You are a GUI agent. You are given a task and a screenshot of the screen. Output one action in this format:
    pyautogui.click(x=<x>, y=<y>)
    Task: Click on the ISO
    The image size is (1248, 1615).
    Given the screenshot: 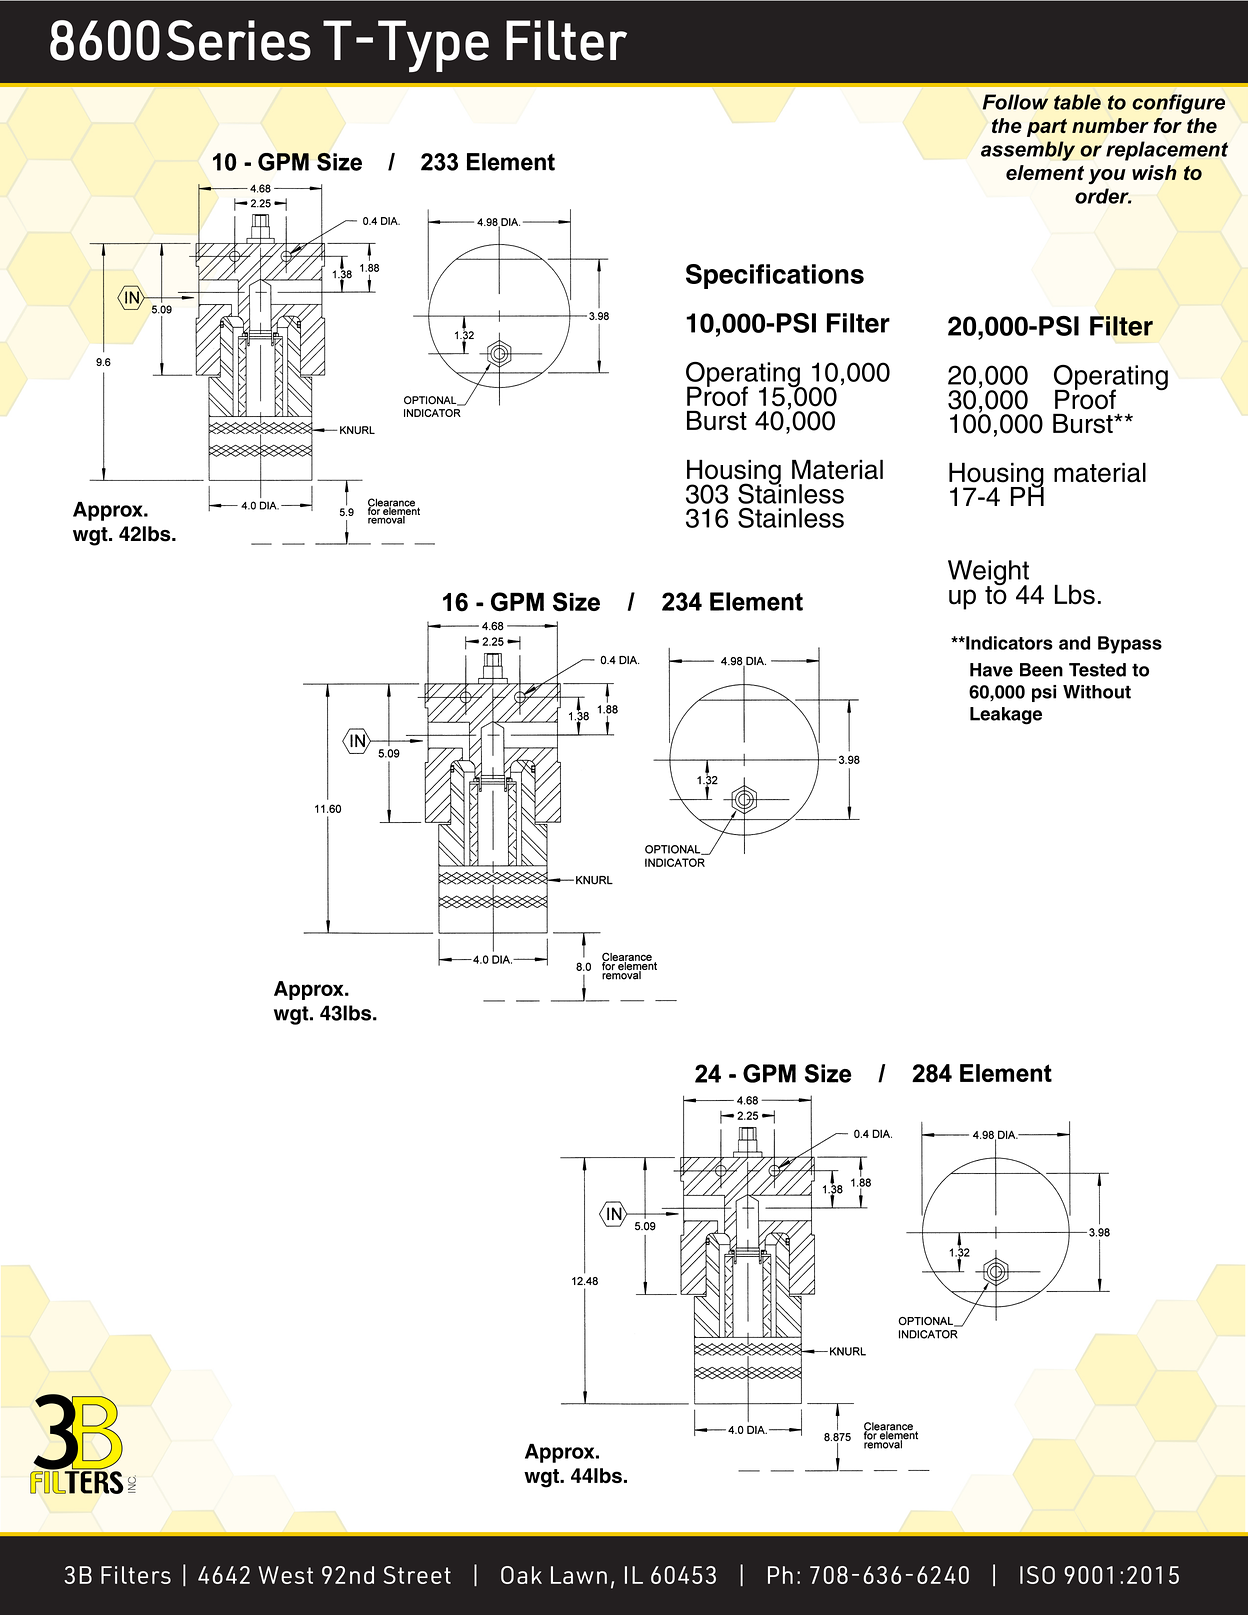 What is the action you would take?
    pyautogui.click(x=1037, y=1575)
